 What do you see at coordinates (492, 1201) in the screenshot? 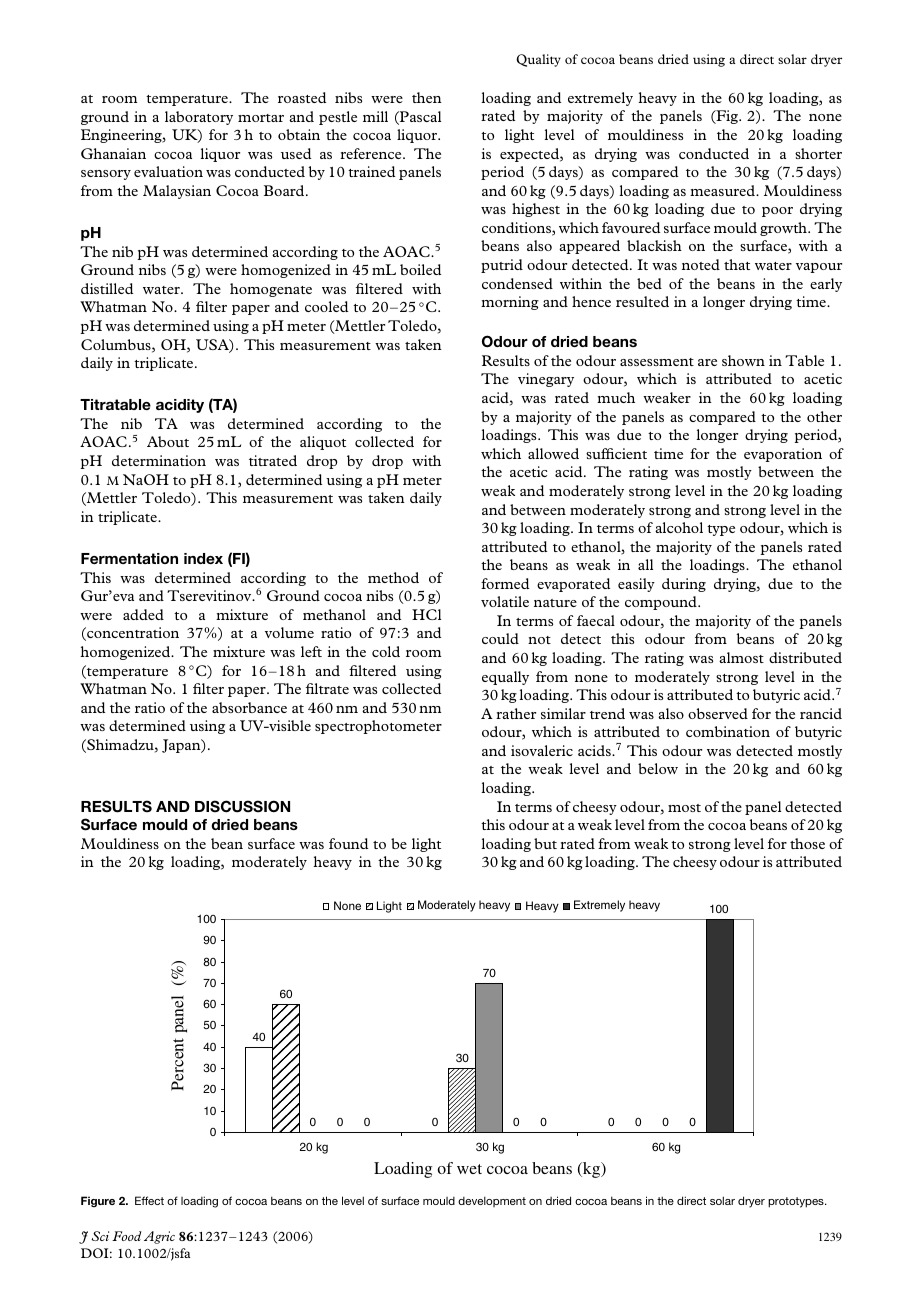
I see `development` at bounding box center [492, 1201].
